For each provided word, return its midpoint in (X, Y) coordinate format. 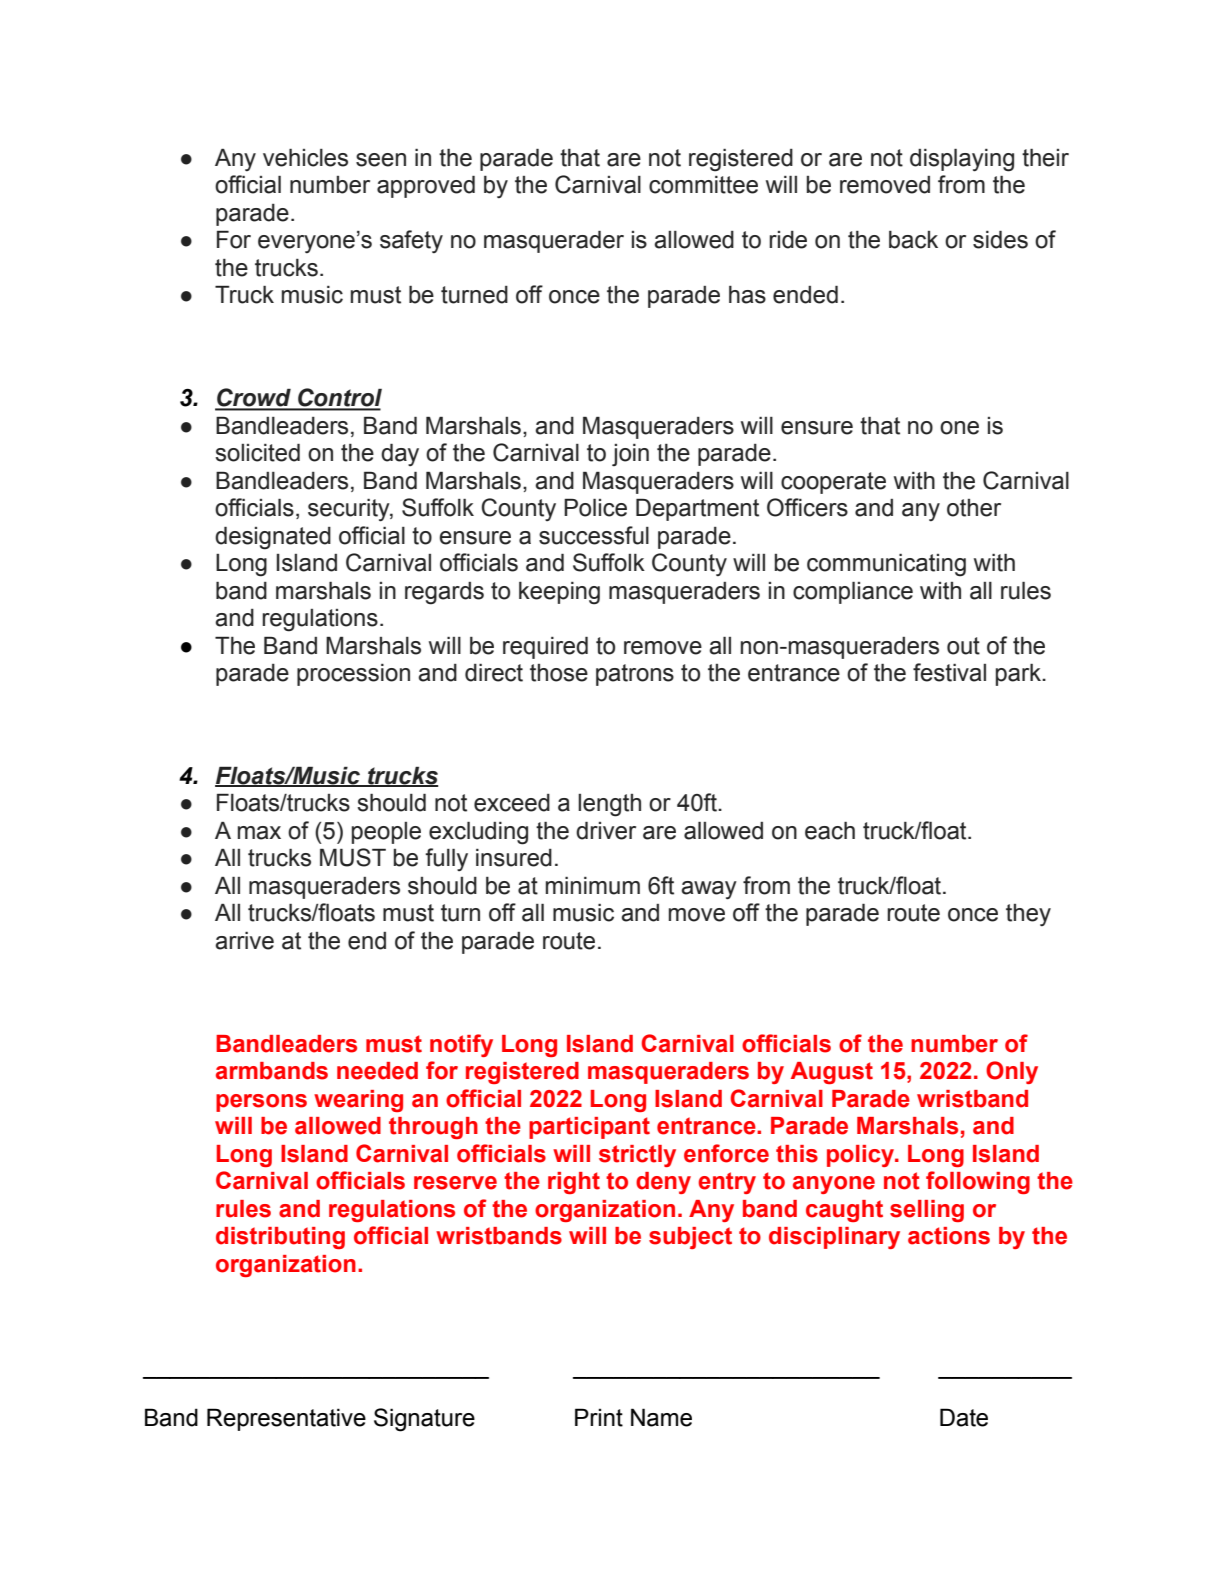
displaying (962, 160)
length (609, 805)
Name (661, 1417)
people (386, 833)
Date (964, 1417)
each (830, 831)
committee (703, 185)
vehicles (305, 158)
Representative (286, 1419)
